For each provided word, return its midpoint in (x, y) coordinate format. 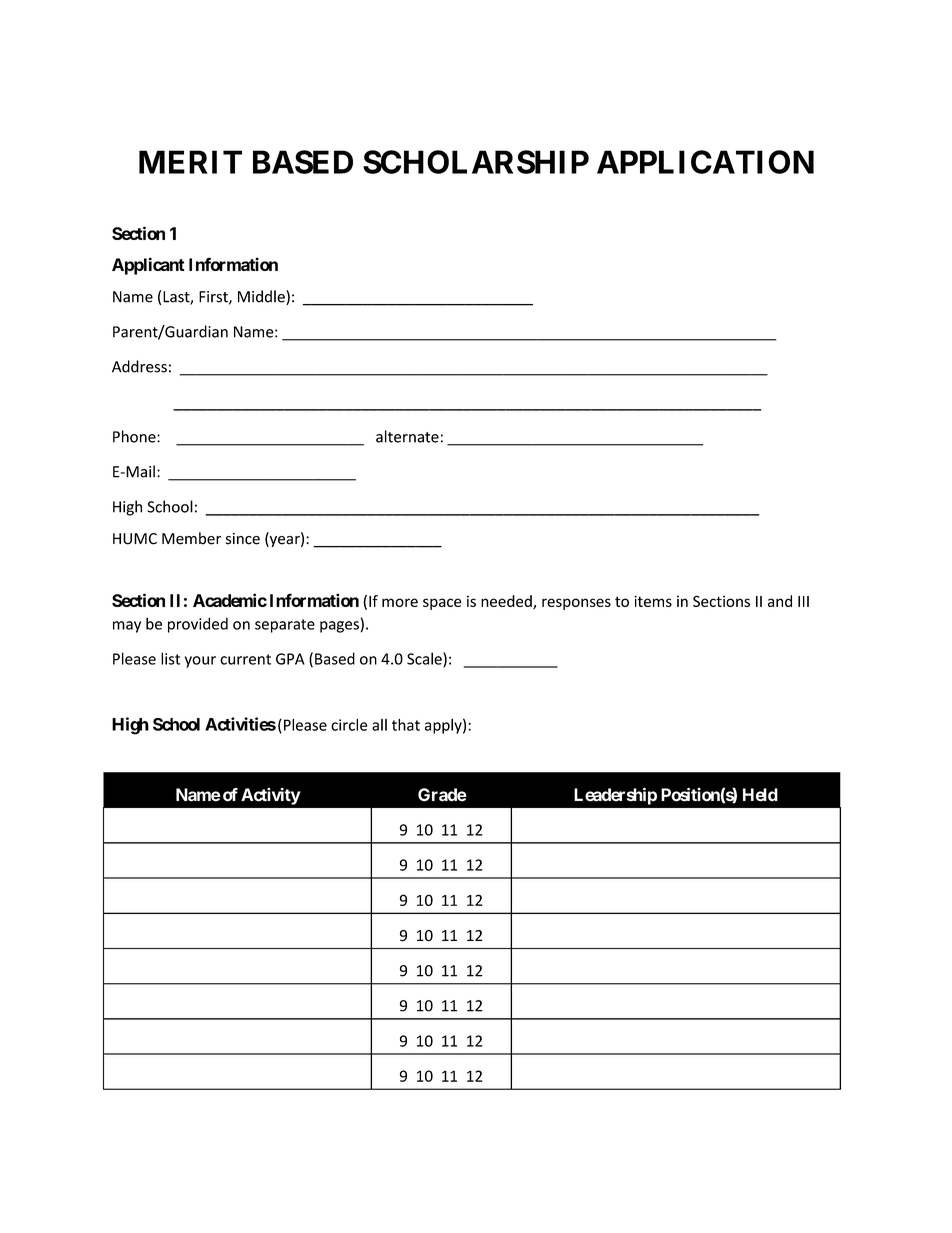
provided (198, 625)
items (653, 601)
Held (760, 795)
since (243, 539)
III (803, 601)
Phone (135, 436)
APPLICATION (705, 162)
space (442, 604)
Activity (271, 796)
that (406, 725)
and (780, 601)
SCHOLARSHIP (476, 162)
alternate (407, 436)
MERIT (190, 162)
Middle (262, 297)
